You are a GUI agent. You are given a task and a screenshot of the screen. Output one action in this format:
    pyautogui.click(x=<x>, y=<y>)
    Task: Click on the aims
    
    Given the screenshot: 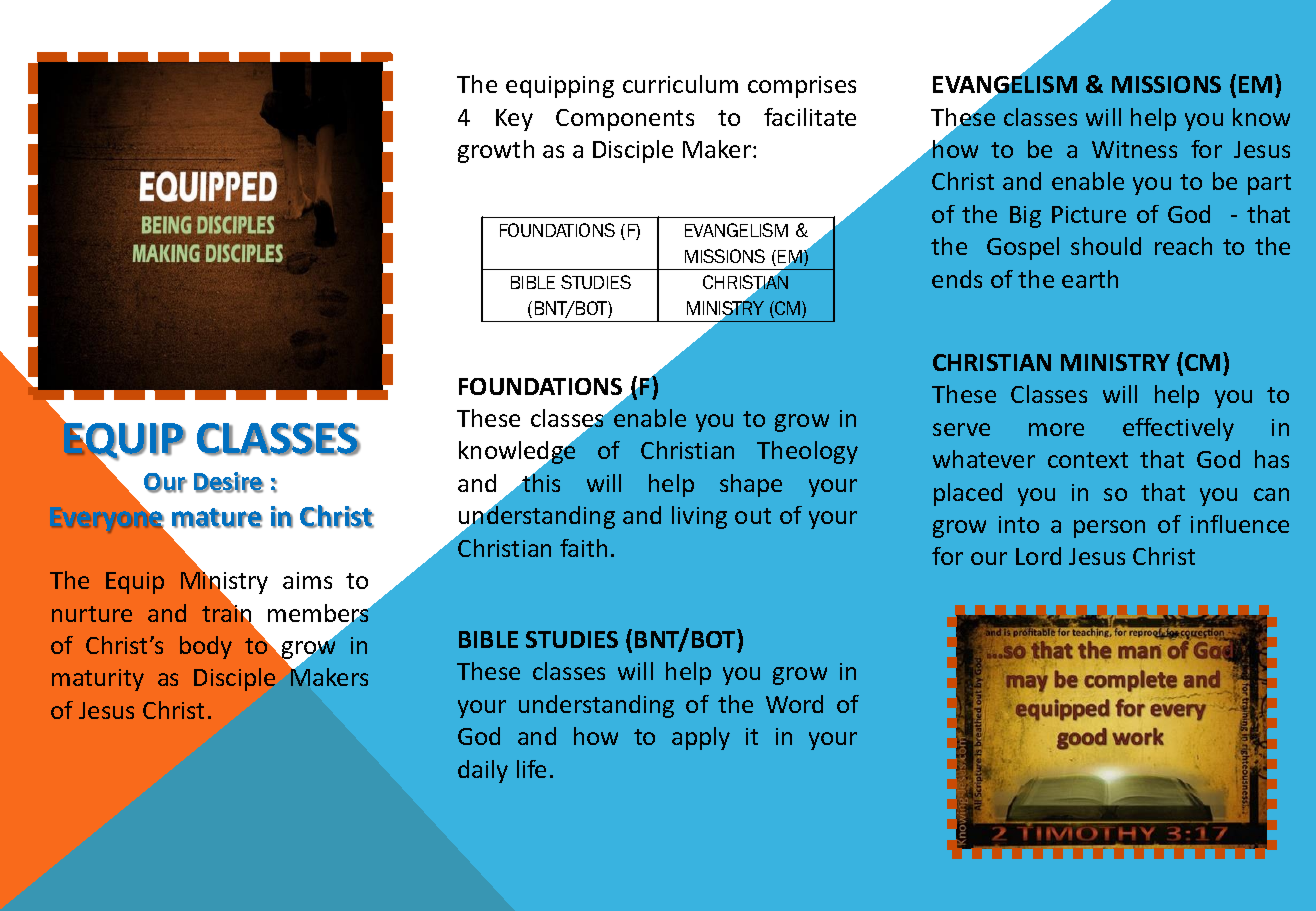 What is the action you would take?
    pyautogui.click(x=307, y=580)
